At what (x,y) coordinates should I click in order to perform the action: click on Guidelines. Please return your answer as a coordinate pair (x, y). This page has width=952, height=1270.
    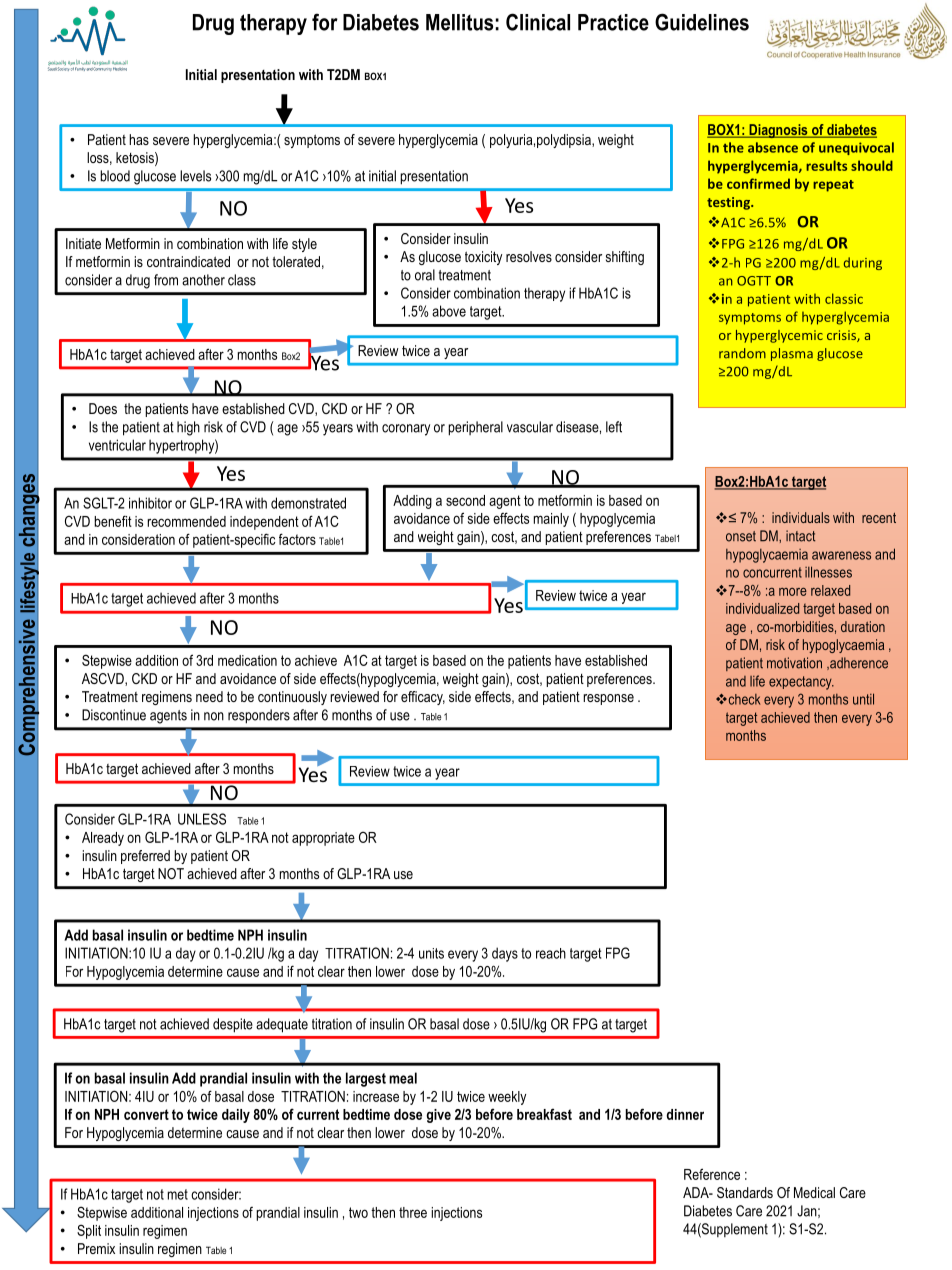
    Looking at the image, I should click on (702, 22).
